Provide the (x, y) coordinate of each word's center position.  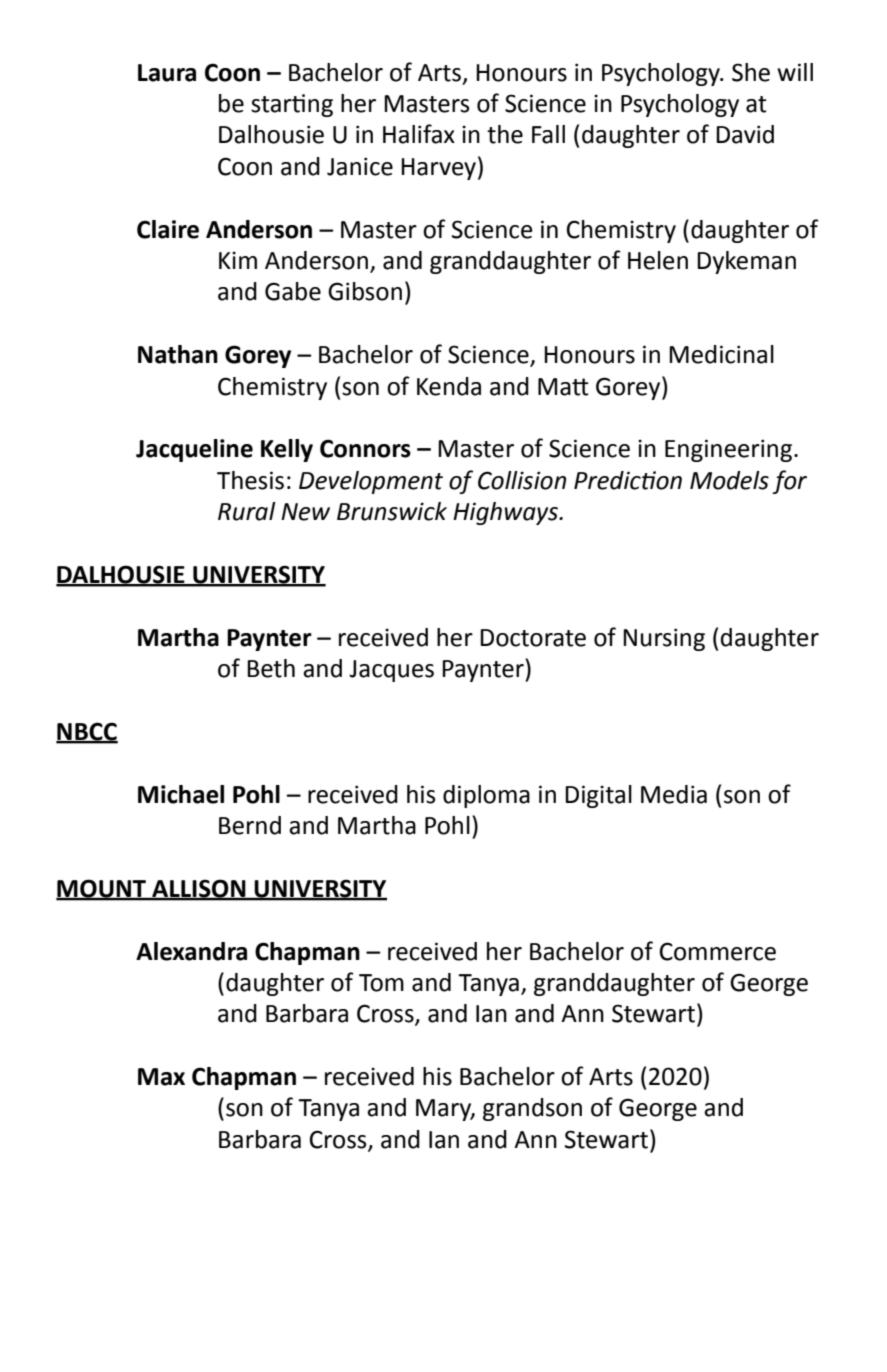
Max (161, 1077)
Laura (167, 73)
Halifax (419, 134)
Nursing (664, 639)
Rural (247, 511)
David (745, 134)
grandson (532, 1109)
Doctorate (533, 638)
